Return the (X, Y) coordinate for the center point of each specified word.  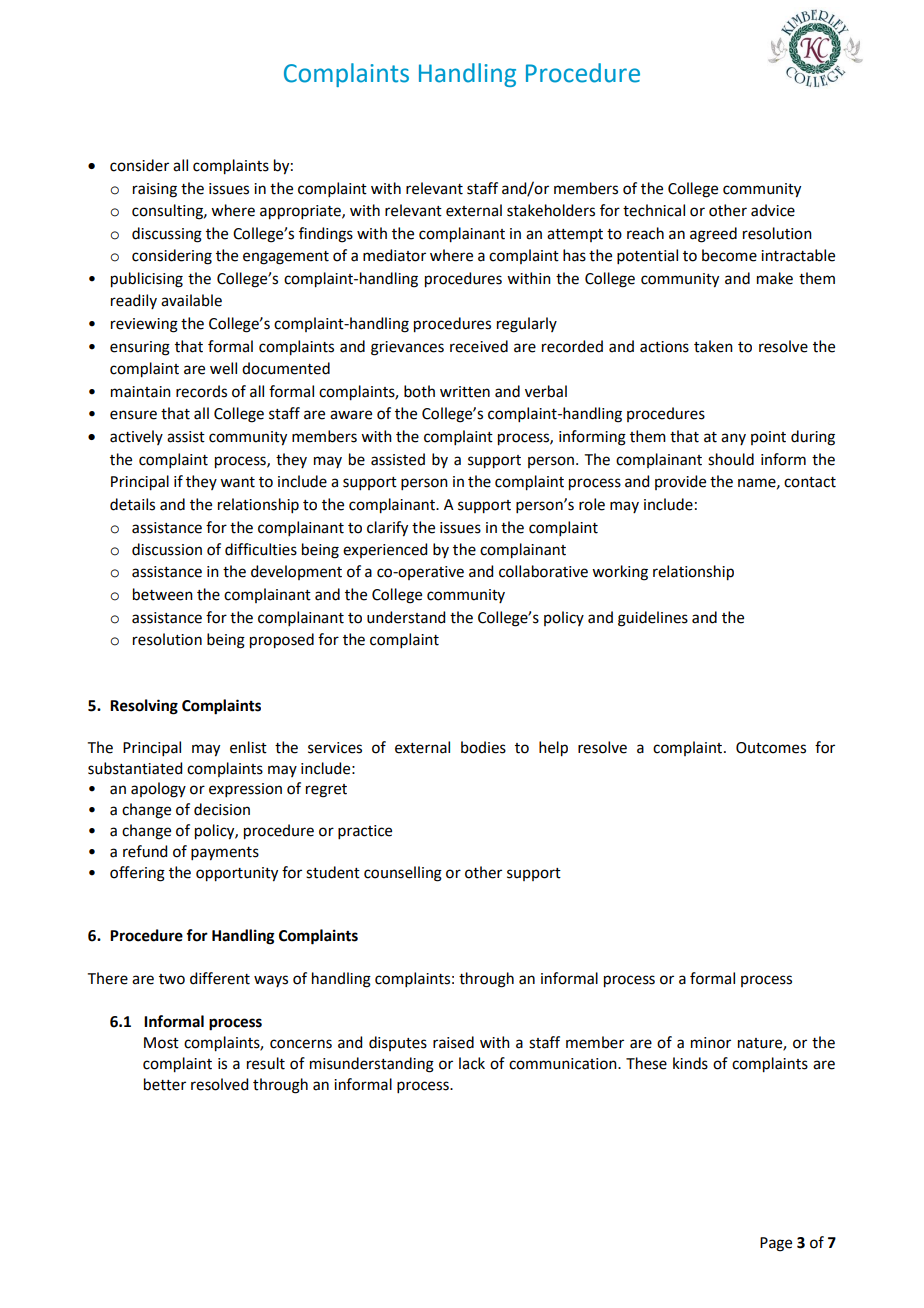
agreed (713, 235)
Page (776, 1244)
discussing (167, 235)
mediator (394, 255)
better (165, 1084)
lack (472, 1063)
